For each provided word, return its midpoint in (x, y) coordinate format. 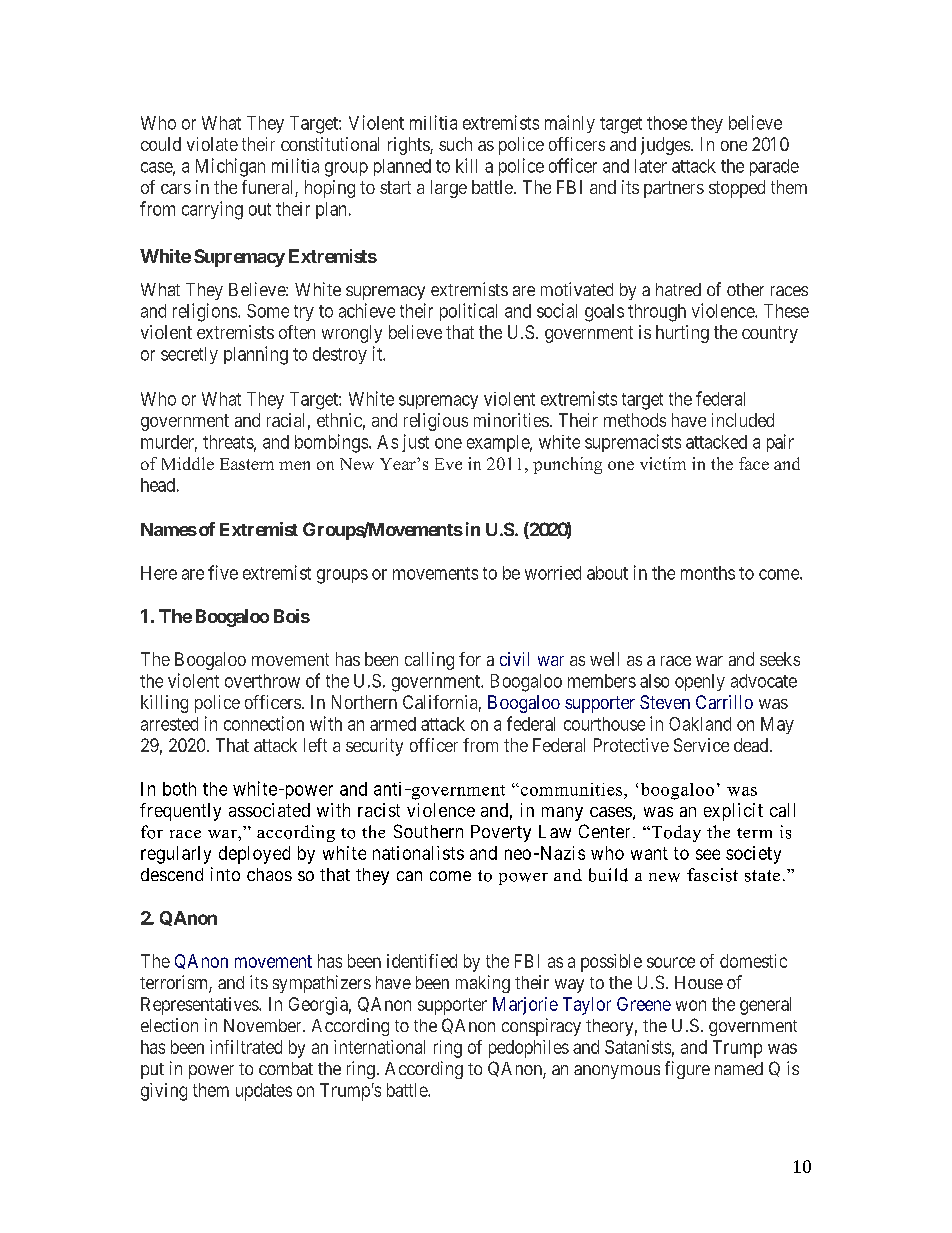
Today (675, 833)
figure (687, 1070)
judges (665, 146)
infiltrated (246, 1047)
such (455, 144)
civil (514, 659)
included (743, 420)
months (708, 573)
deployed (254, 855)
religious (436, 422)
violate (212, 144)
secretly (189, 355)
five (223, 572)
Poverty (501, 833)
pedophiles (529, 1049)
